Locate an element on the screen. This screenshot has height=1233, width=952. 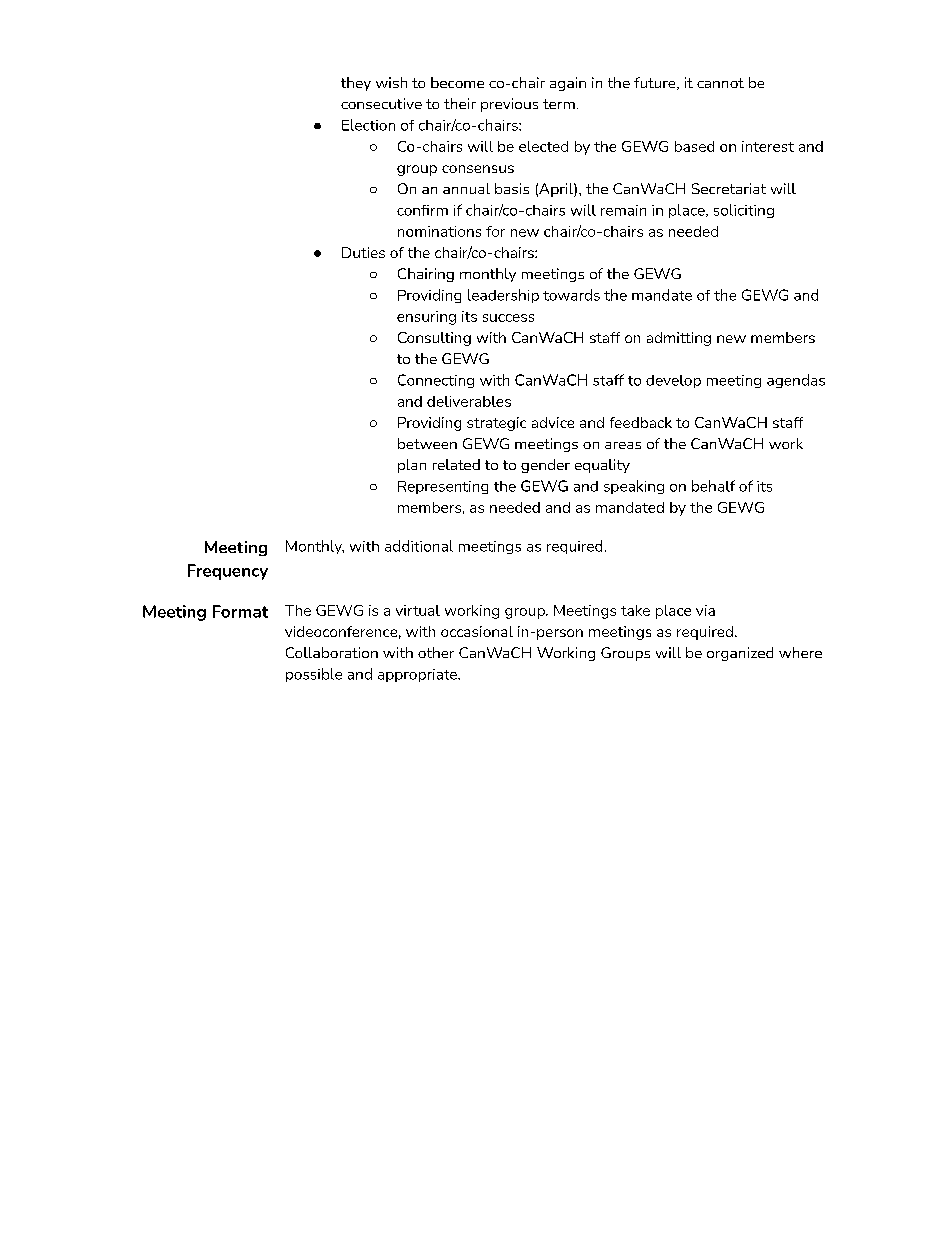
occasional is located at coordinates (477, 631).
